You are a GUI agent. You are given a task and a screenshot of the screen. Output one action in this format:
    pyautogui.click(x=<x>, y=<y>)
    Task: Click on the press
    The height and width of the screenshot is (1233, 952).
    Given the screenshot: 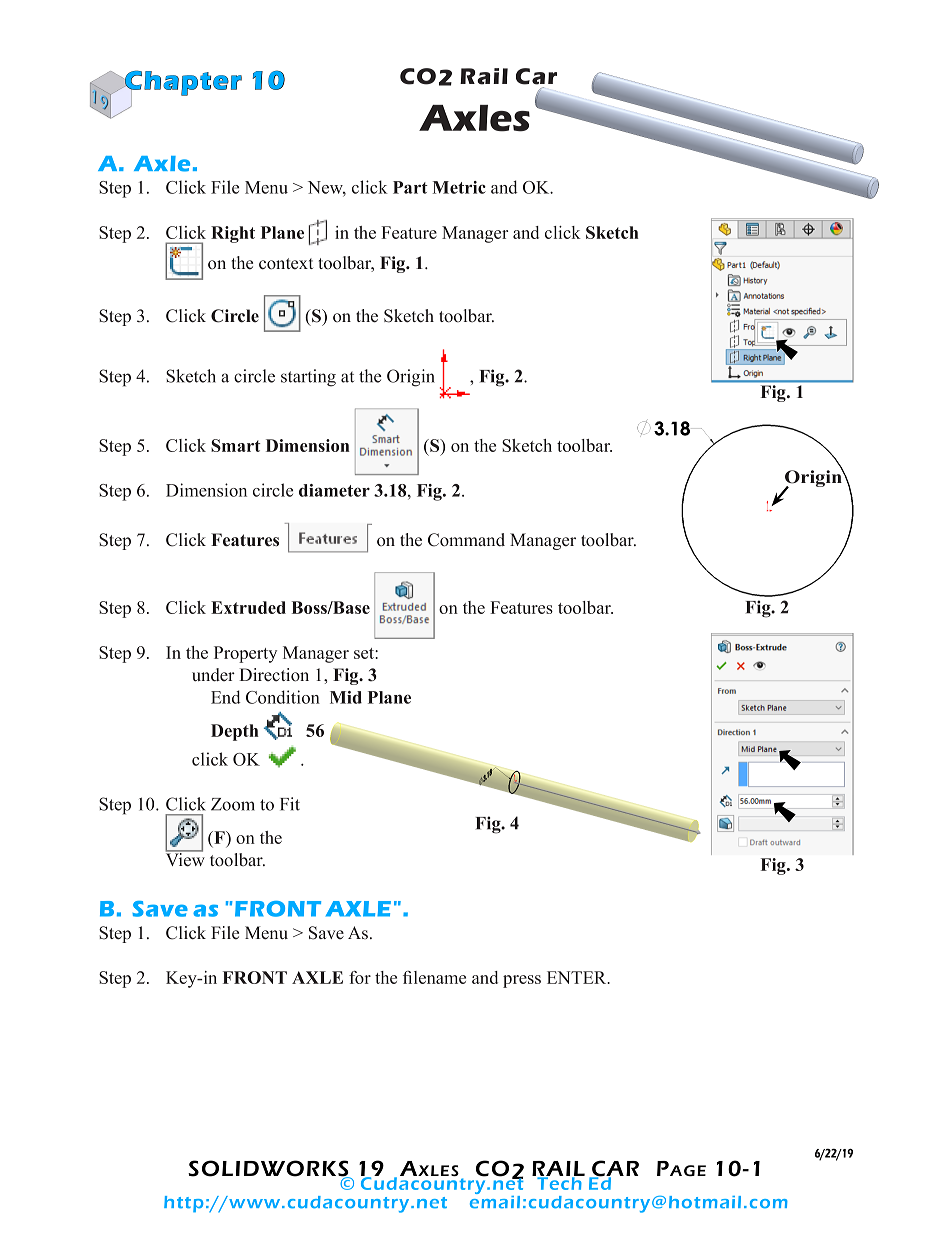 What is the action you would take?
    pyautogui.click(x=522, y=981)
